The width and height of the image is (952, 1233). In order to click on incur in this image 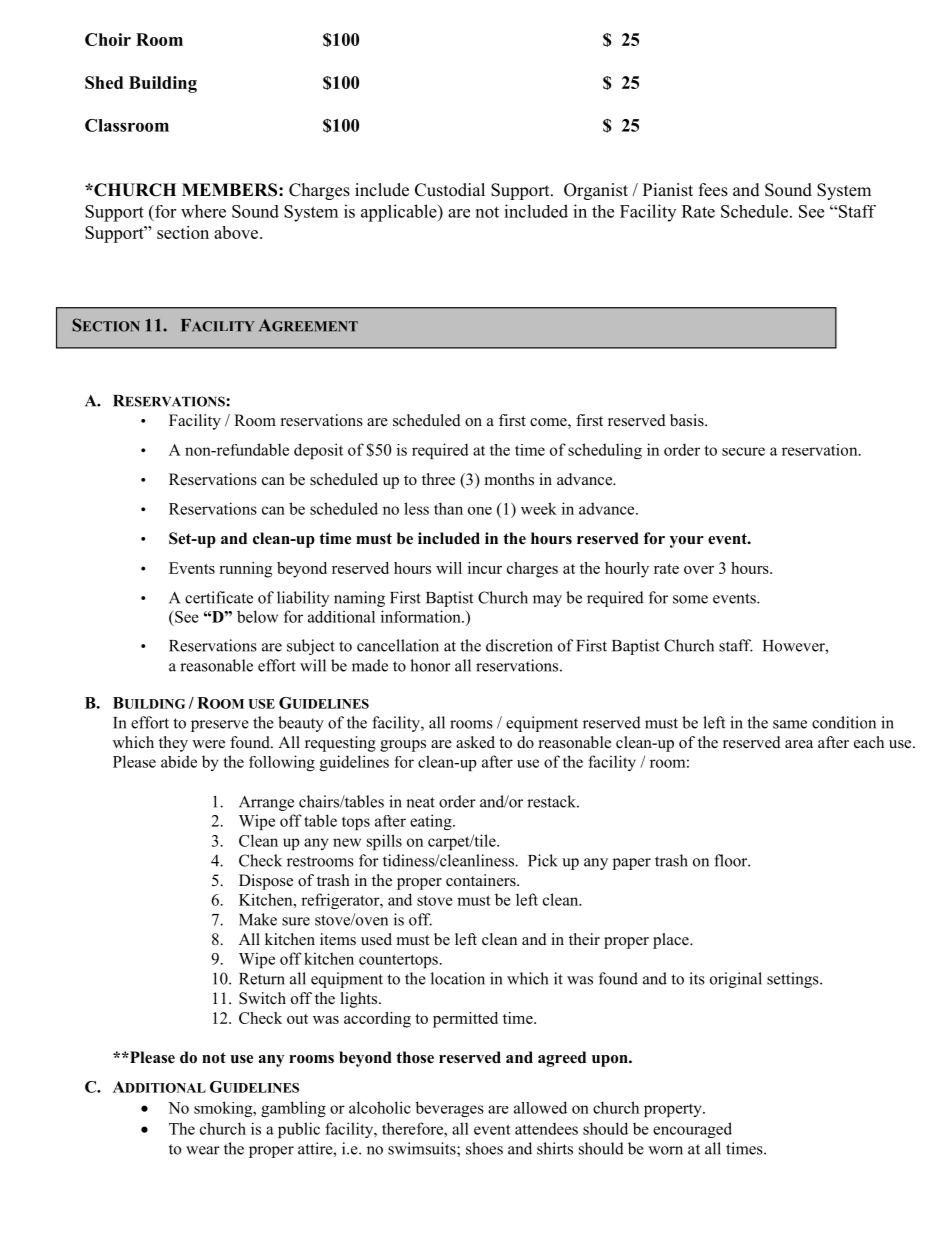, I will do `click(485, 568)`.
